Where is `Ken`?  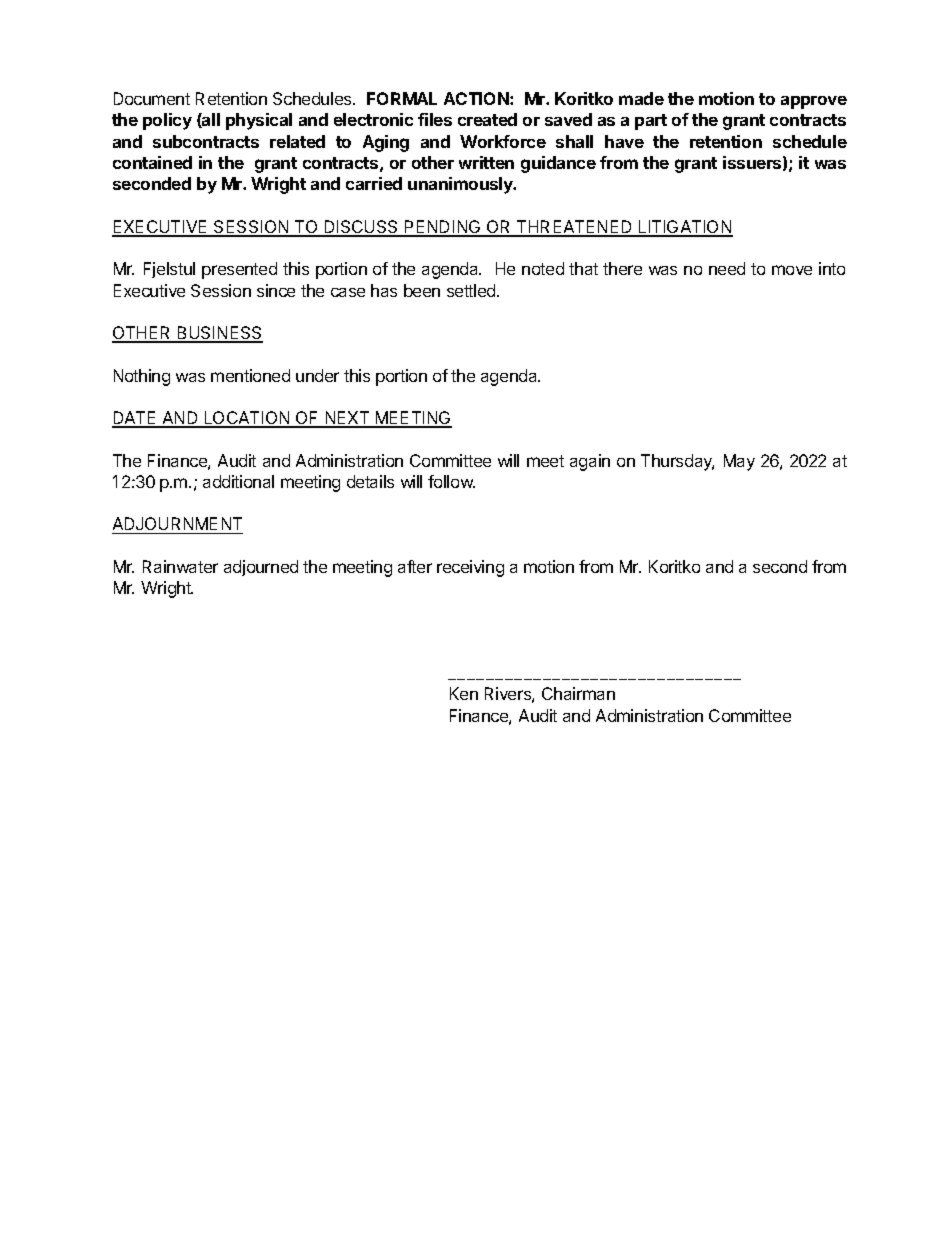 Ken is located at coordinates (464, 693).
